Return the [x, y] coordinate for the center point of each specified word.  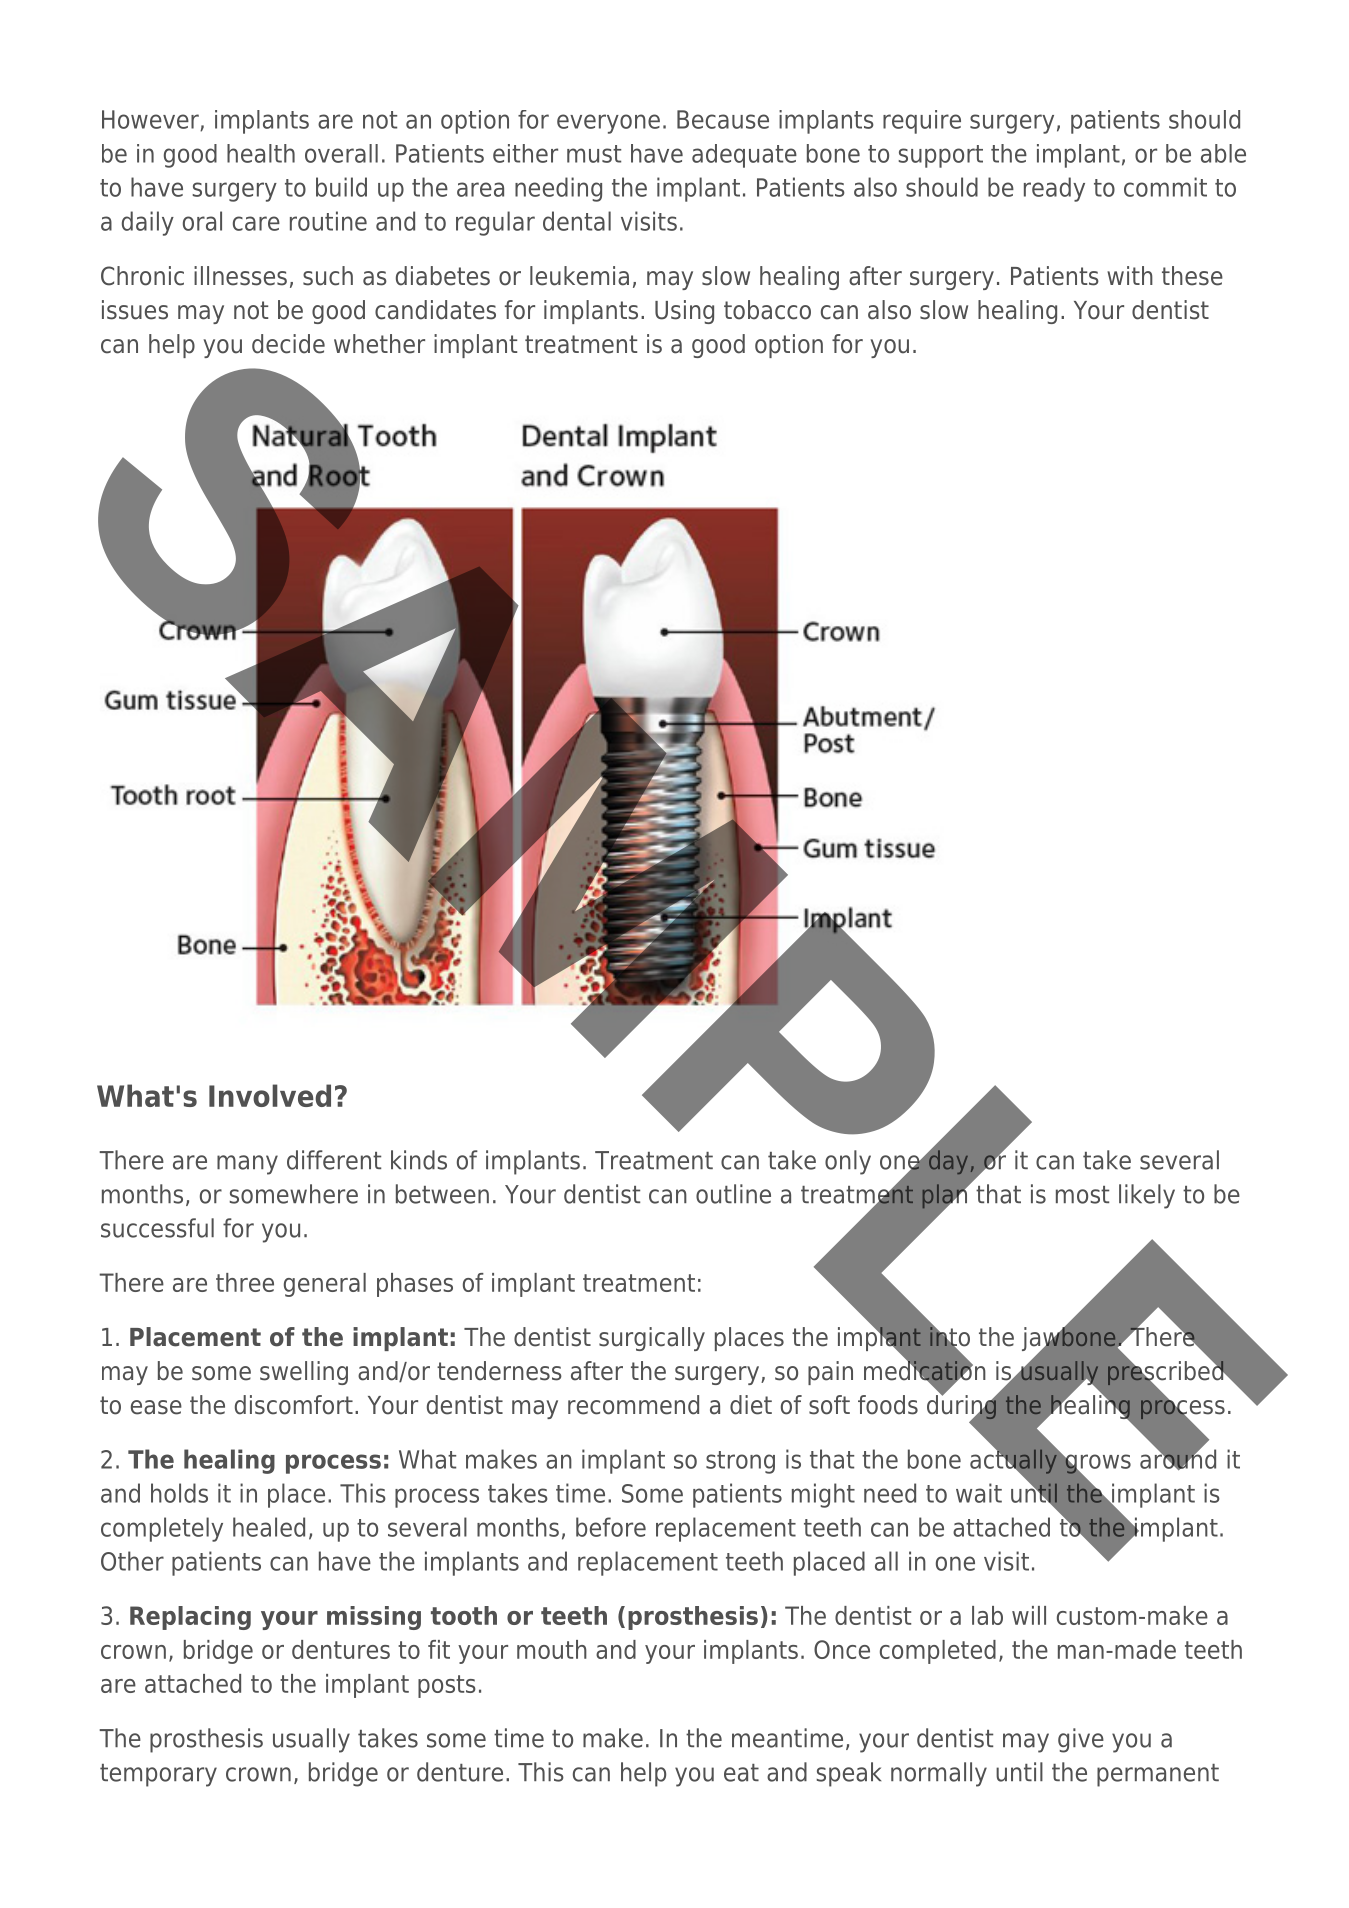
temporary [158, 1775]
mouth [552, 1649]
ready [1054, 189]
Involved [270, 1095]
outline [733, 1194]
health [261, 153]
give [1081, 1740]
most [1082, 1195]
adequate [744, 156]
